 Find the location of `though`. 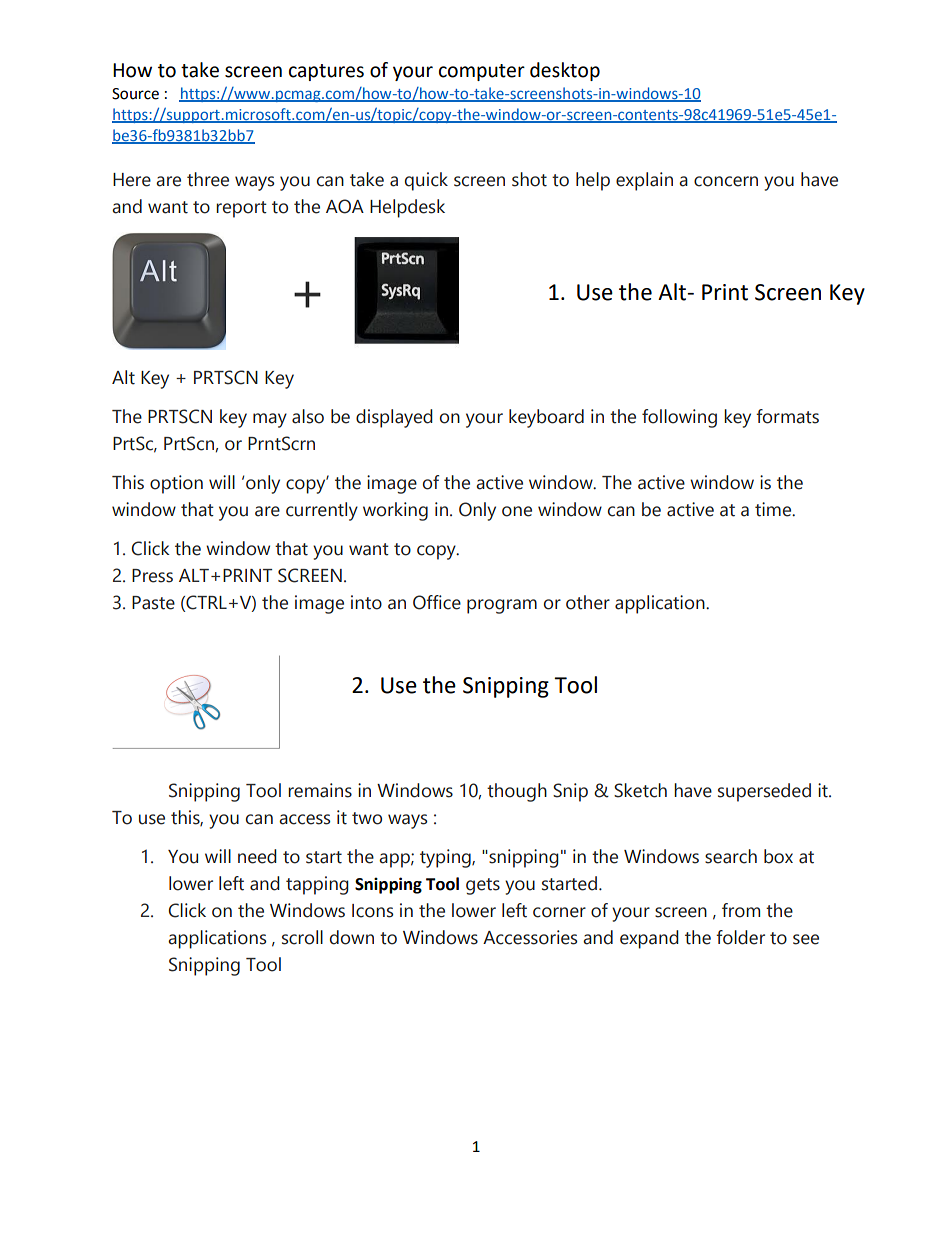

though is located at coordinates (517, 792).
